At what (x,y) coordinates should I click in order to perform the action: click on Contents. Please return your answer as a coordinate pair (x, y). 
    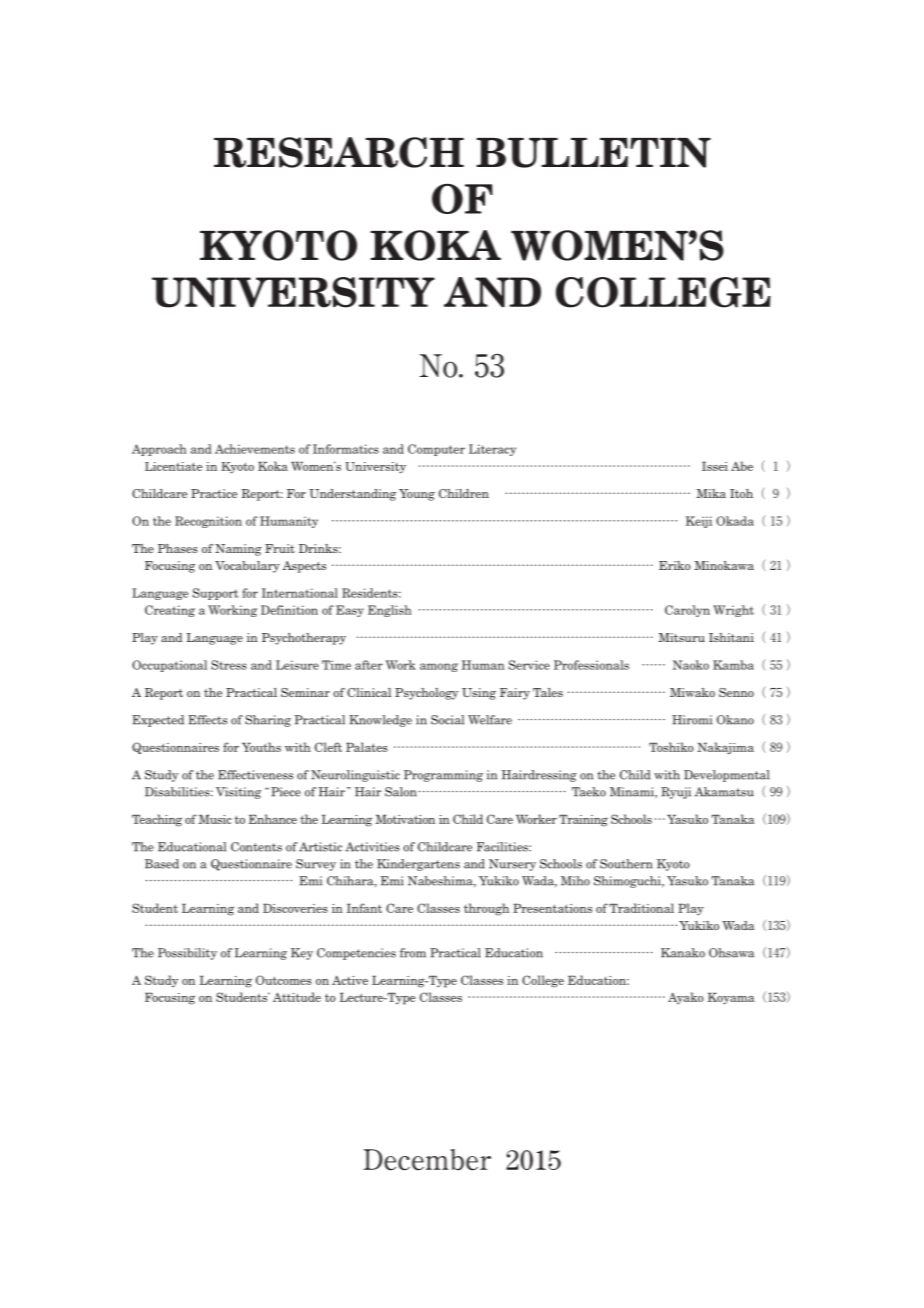
    Looking at the image, I should click on (256, 847).
